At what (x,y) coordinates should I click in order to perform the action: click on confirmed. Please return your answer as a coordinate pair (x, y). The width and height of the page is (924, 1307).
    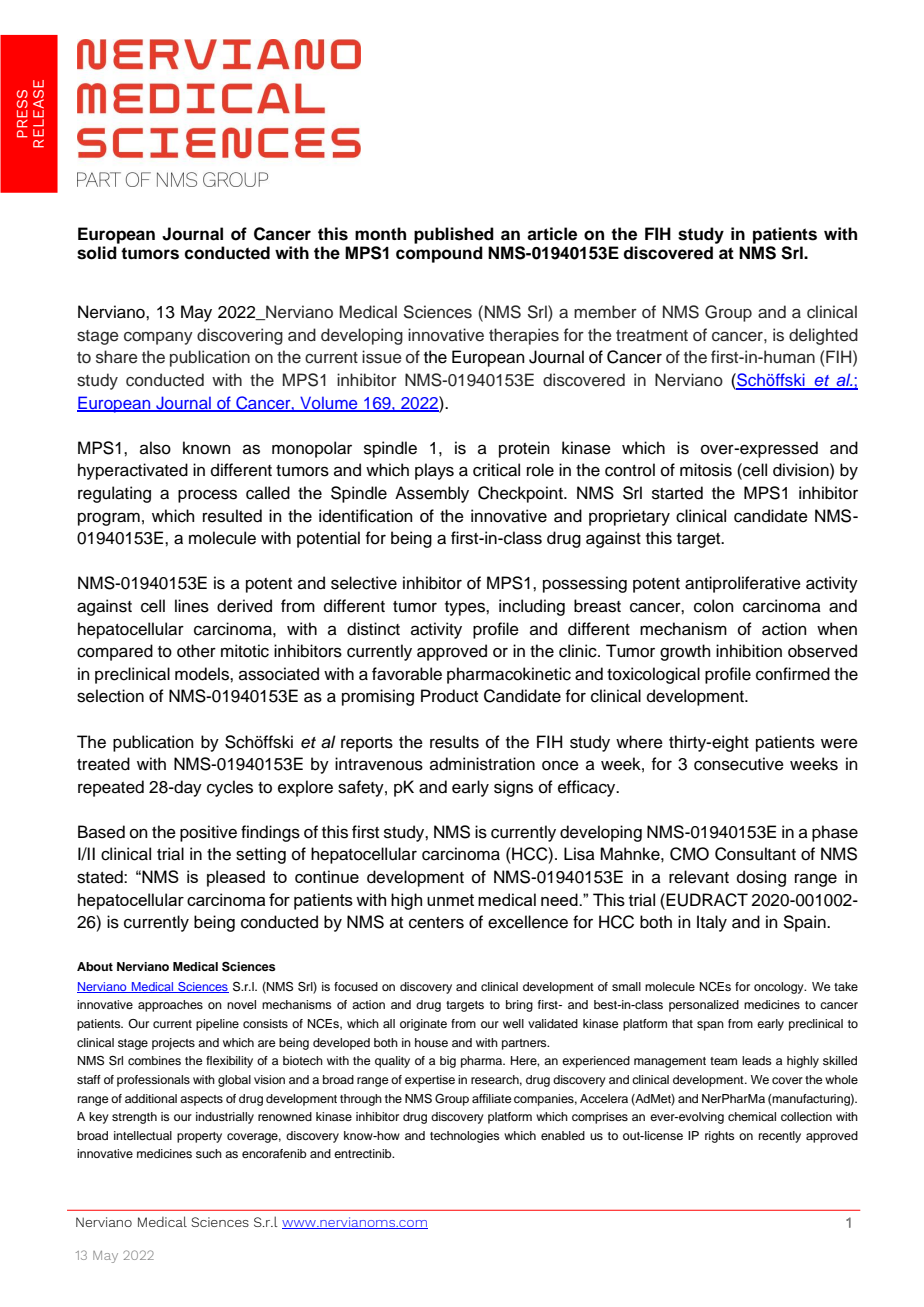
    Looking at the image, I should click on (793, 674).
